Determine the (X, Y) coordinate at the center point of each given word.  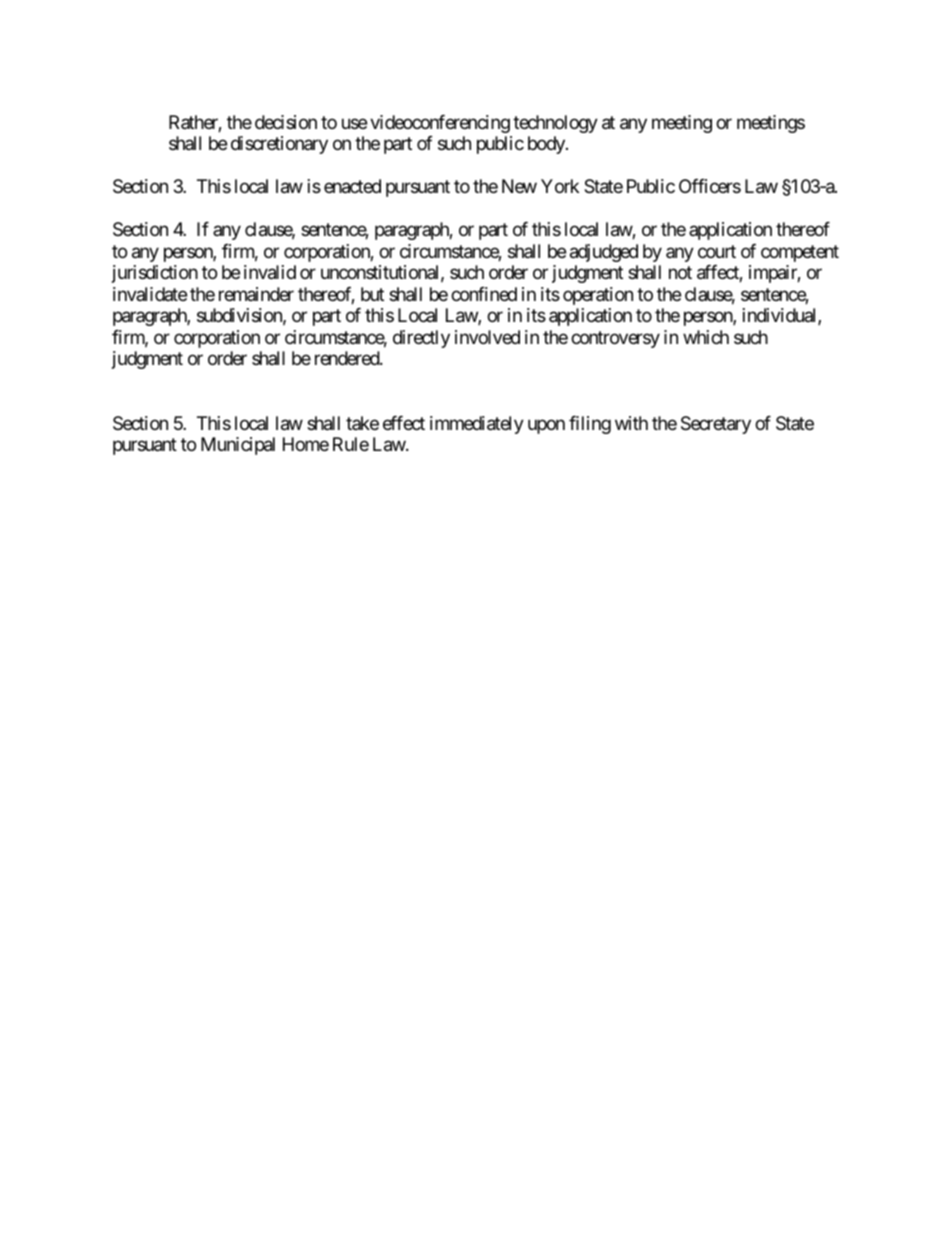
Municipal (238, 446)
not (680, 273)
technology (555, 124)
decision (286, 122)
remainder (256, 294)
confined (484, 294)
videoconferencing (440, 124)
